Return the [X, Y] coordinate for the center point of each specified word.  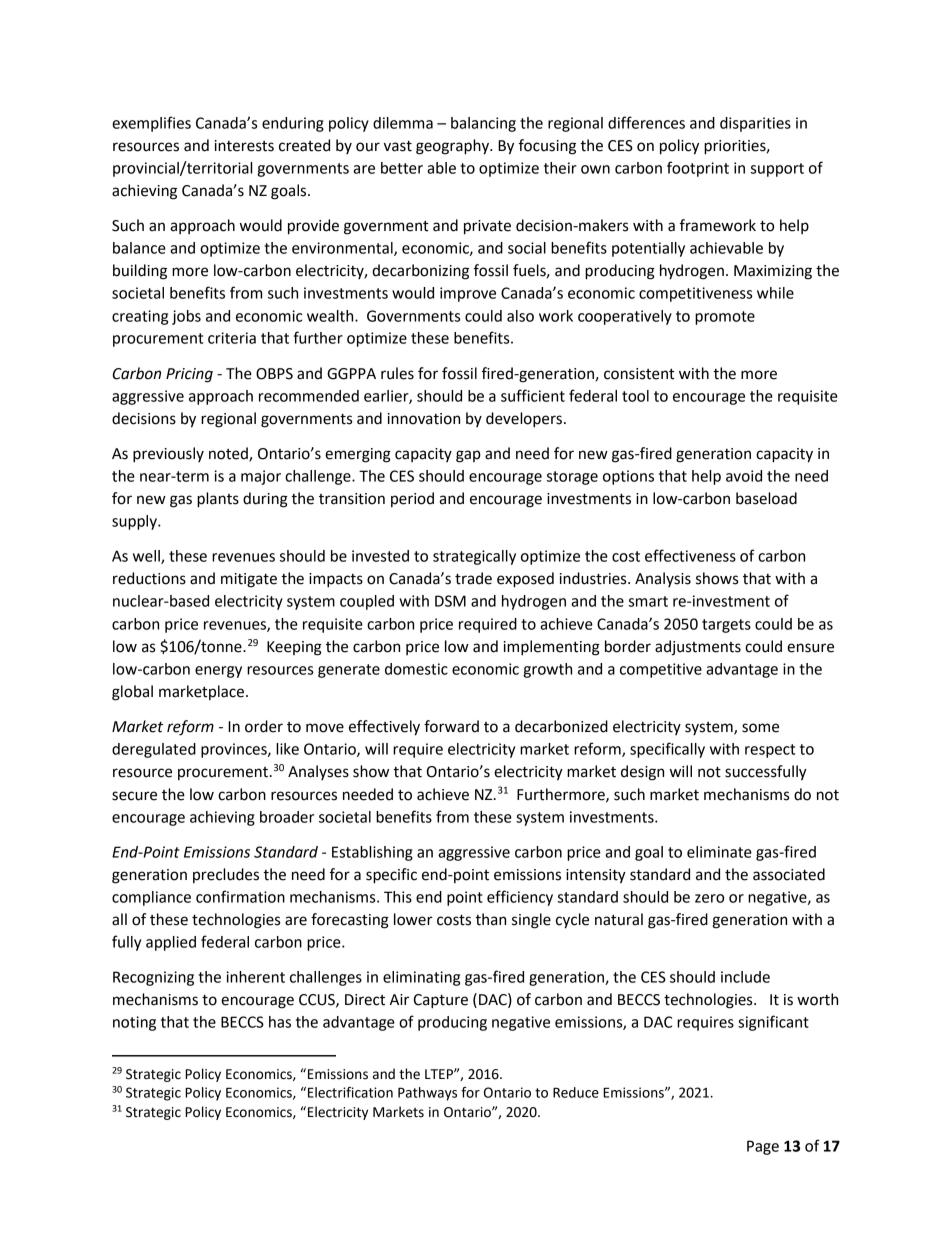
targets [726, 626]
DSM [450, 601]
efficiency [520, 898]
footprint [698, 169]
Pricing [189, 375]
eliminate [719, 852]
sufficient [533, 395]
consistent [639, 374]
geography [454, 147]
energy [218, 672]
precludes [226, 875]
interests [244, 146]
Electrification [350, 1092]
